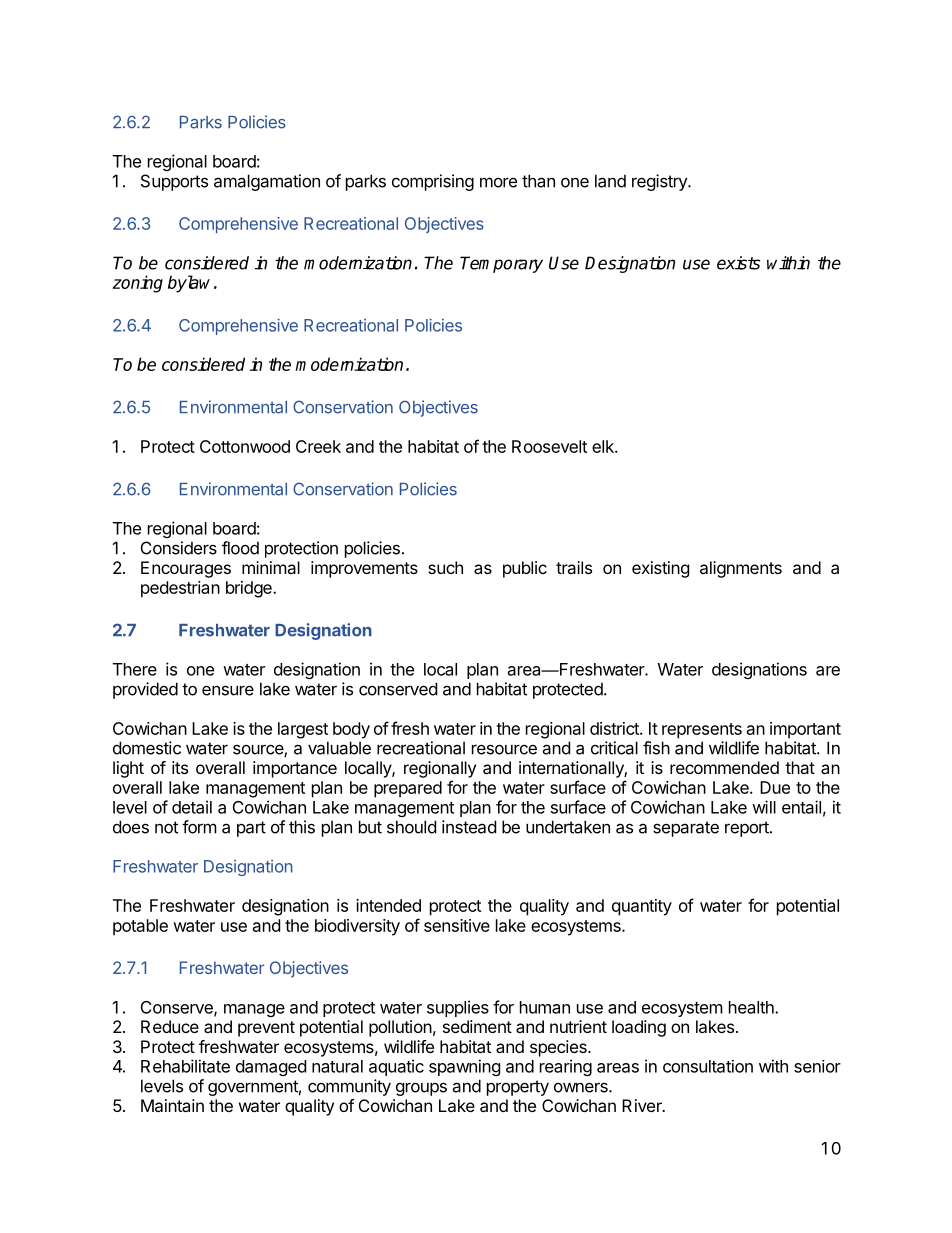 This document has width=952, height=1233. What do you see at coordinates (445, 567) in the document?
I see `such` at bounding box center [445, 567].
